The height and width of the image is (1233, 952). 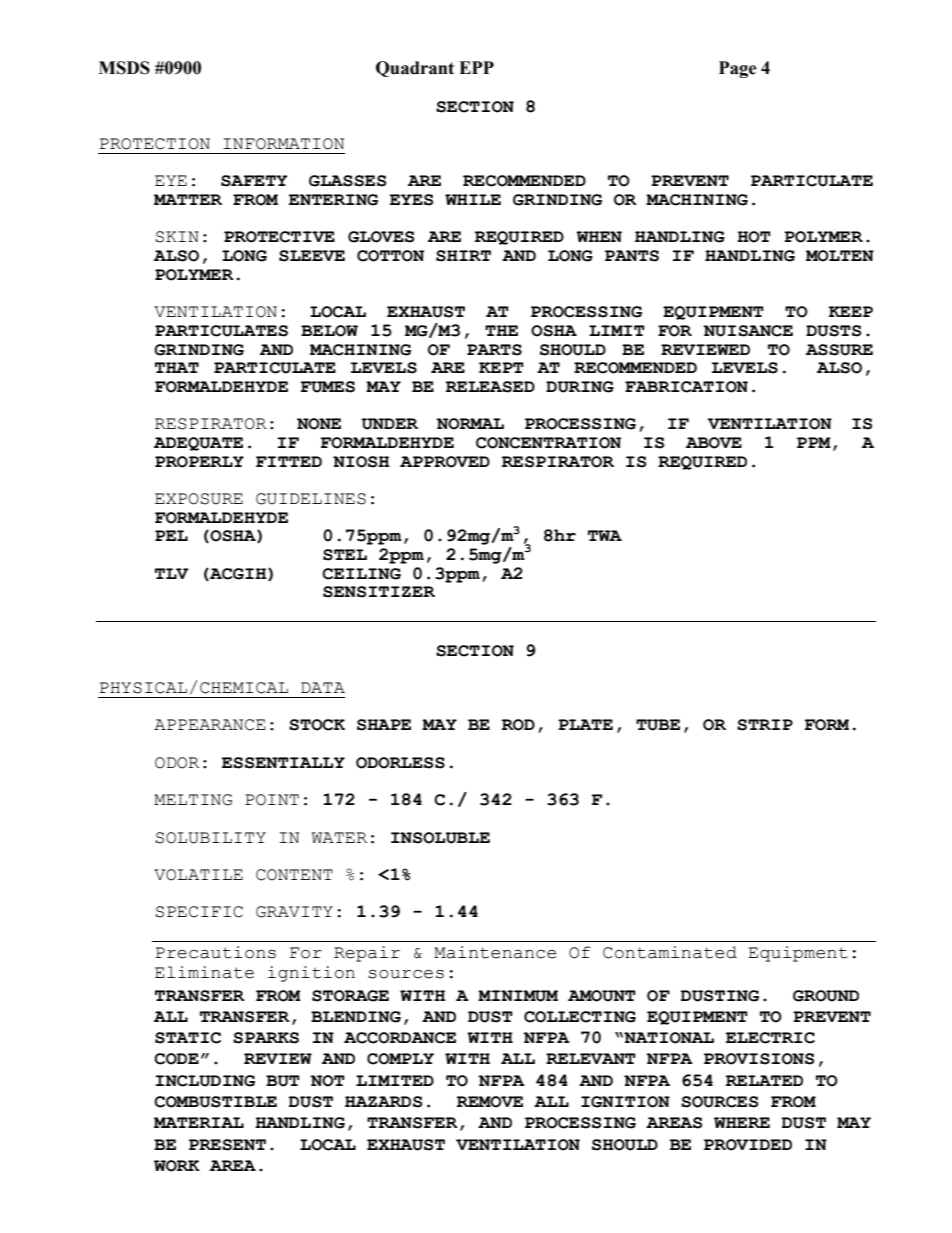 I want to click on EPP, so click(x=476, y=67).
